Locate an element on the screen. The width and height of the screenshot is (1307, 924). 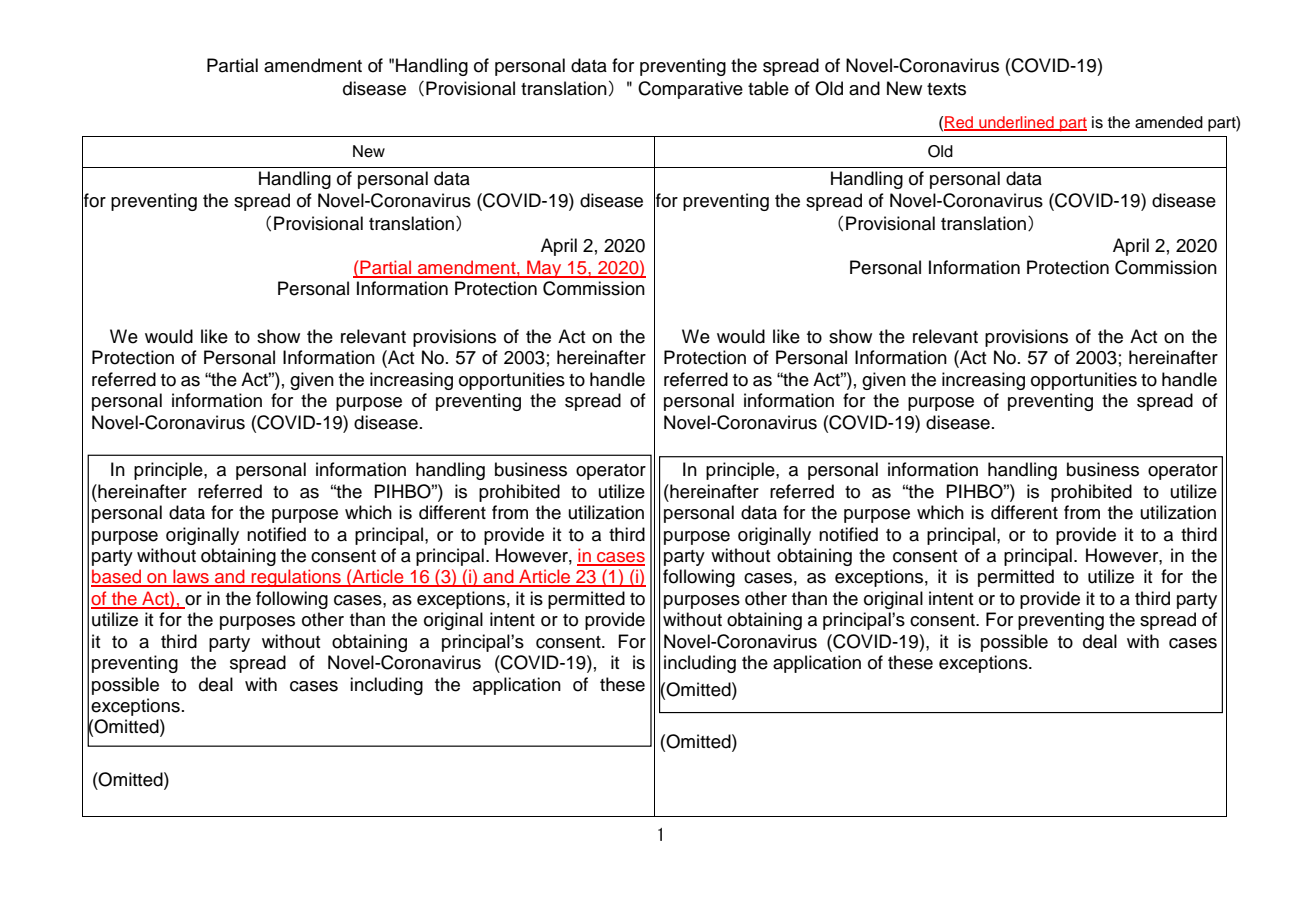
regulations is located at coordinates (296, 578).
